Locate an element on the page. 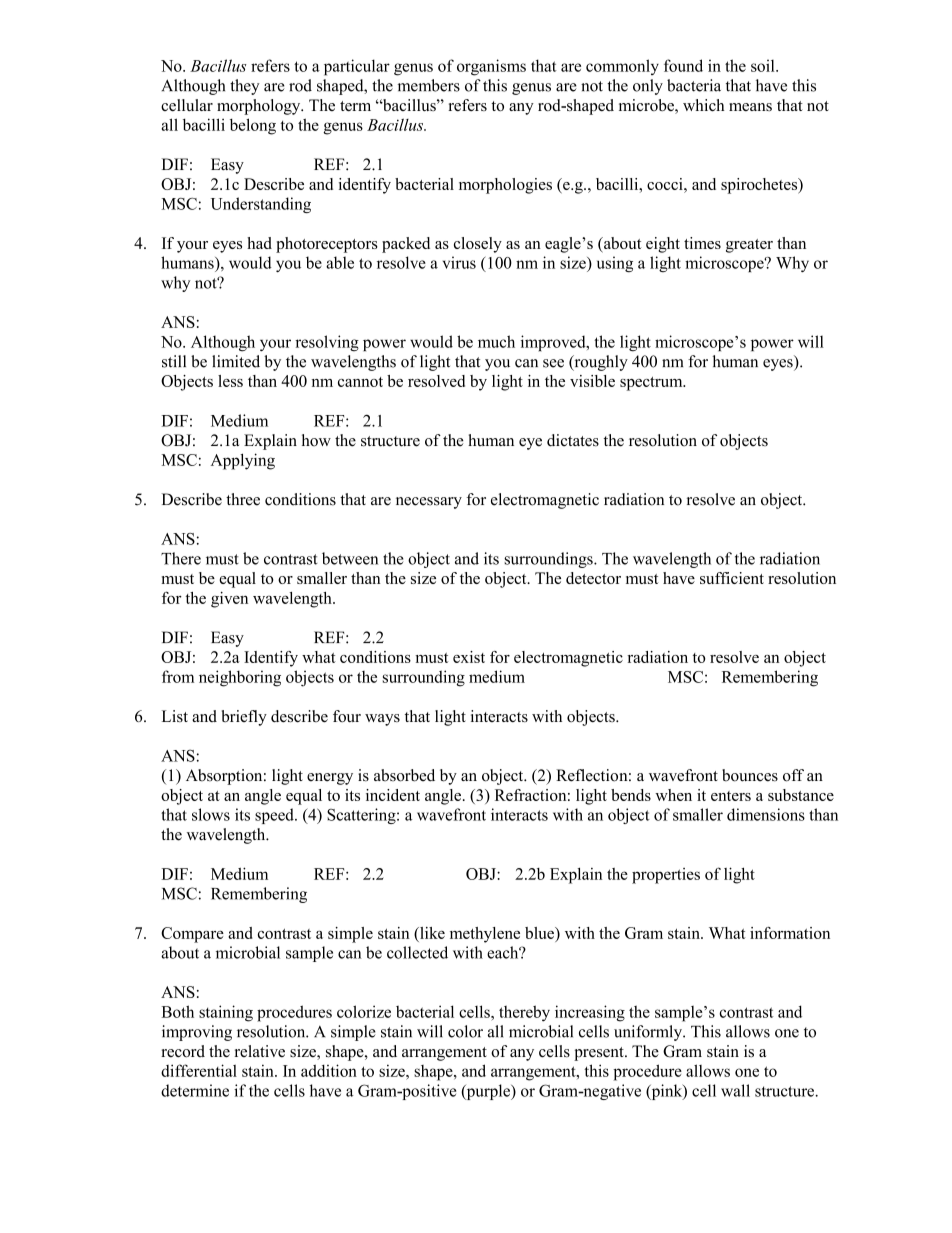  they is located at coordinates (244, 87).
